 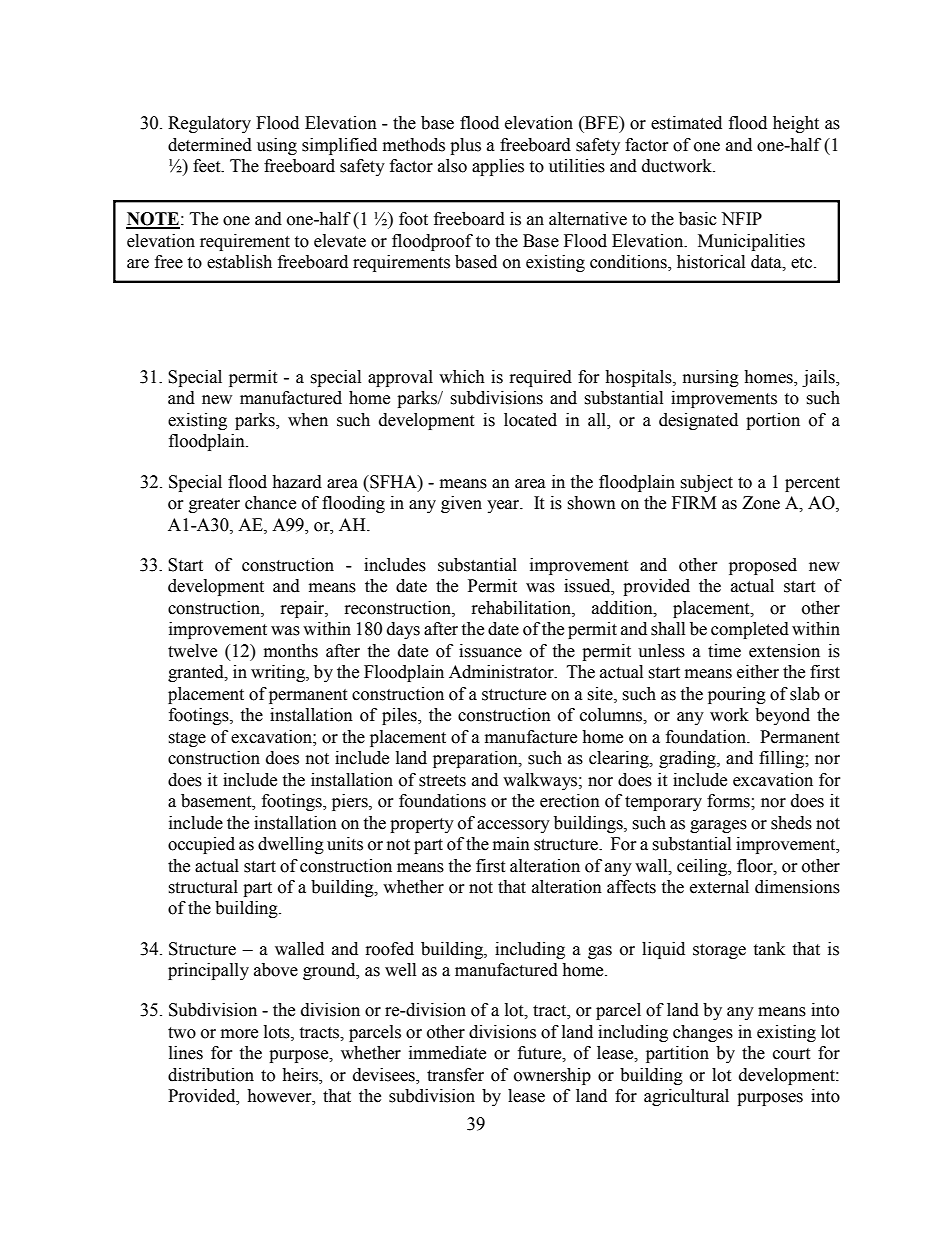 I want to click on grading, so click(x=688, y=759).
